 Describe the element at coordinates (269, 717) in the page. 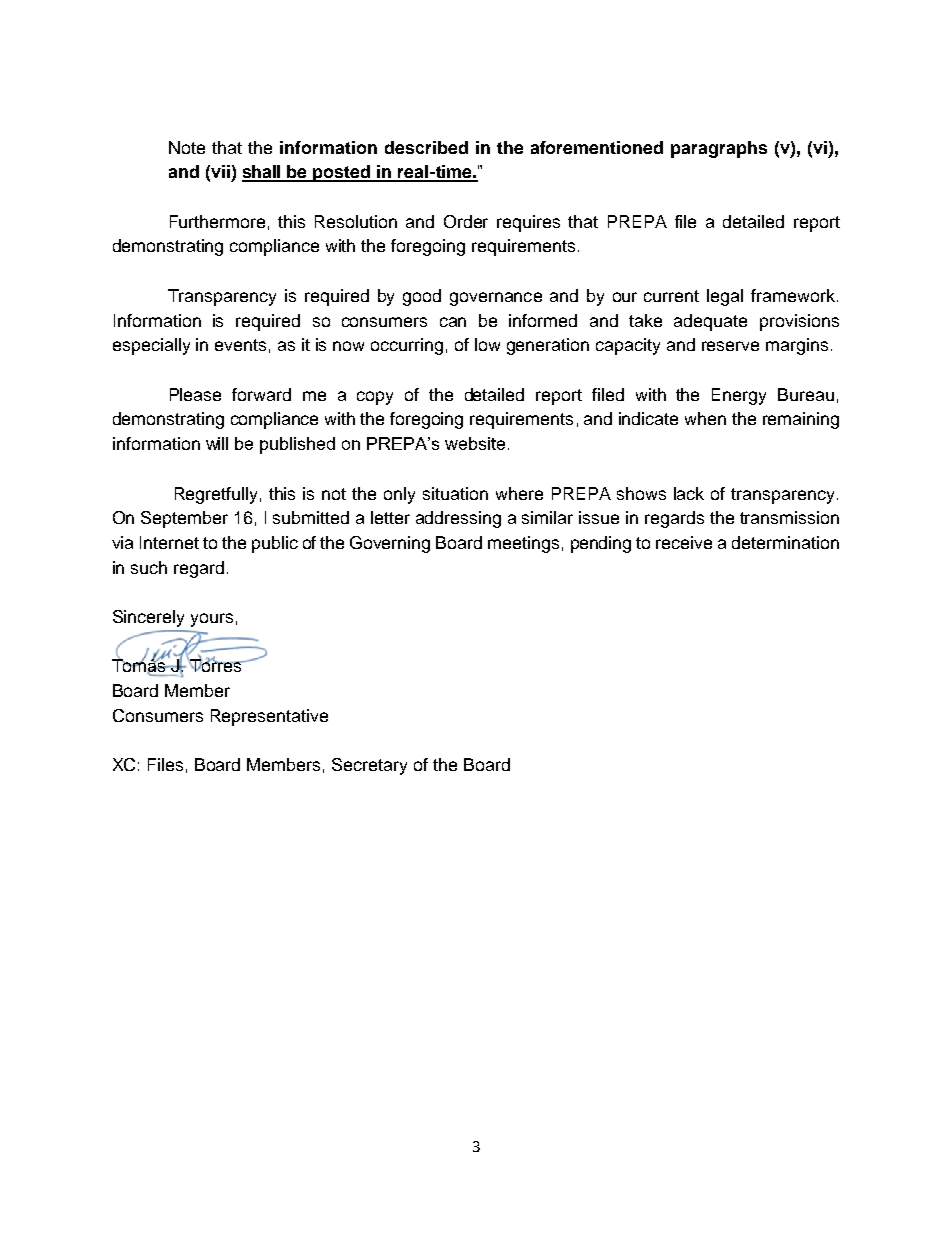

I see `Representative` at that location.
